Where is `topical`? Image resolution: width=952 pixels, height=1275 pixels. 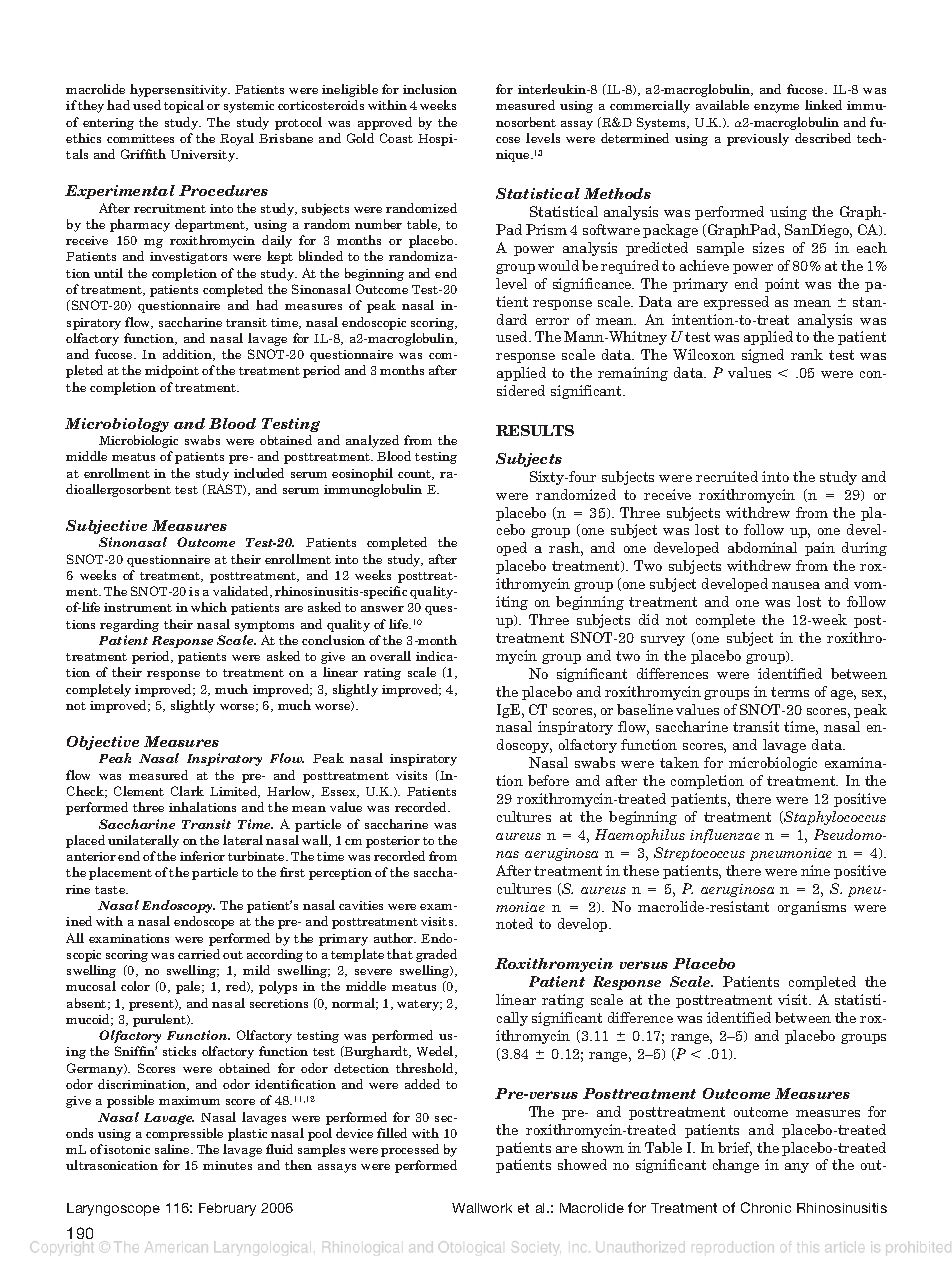
topical is located at coordinates (184, 106).
